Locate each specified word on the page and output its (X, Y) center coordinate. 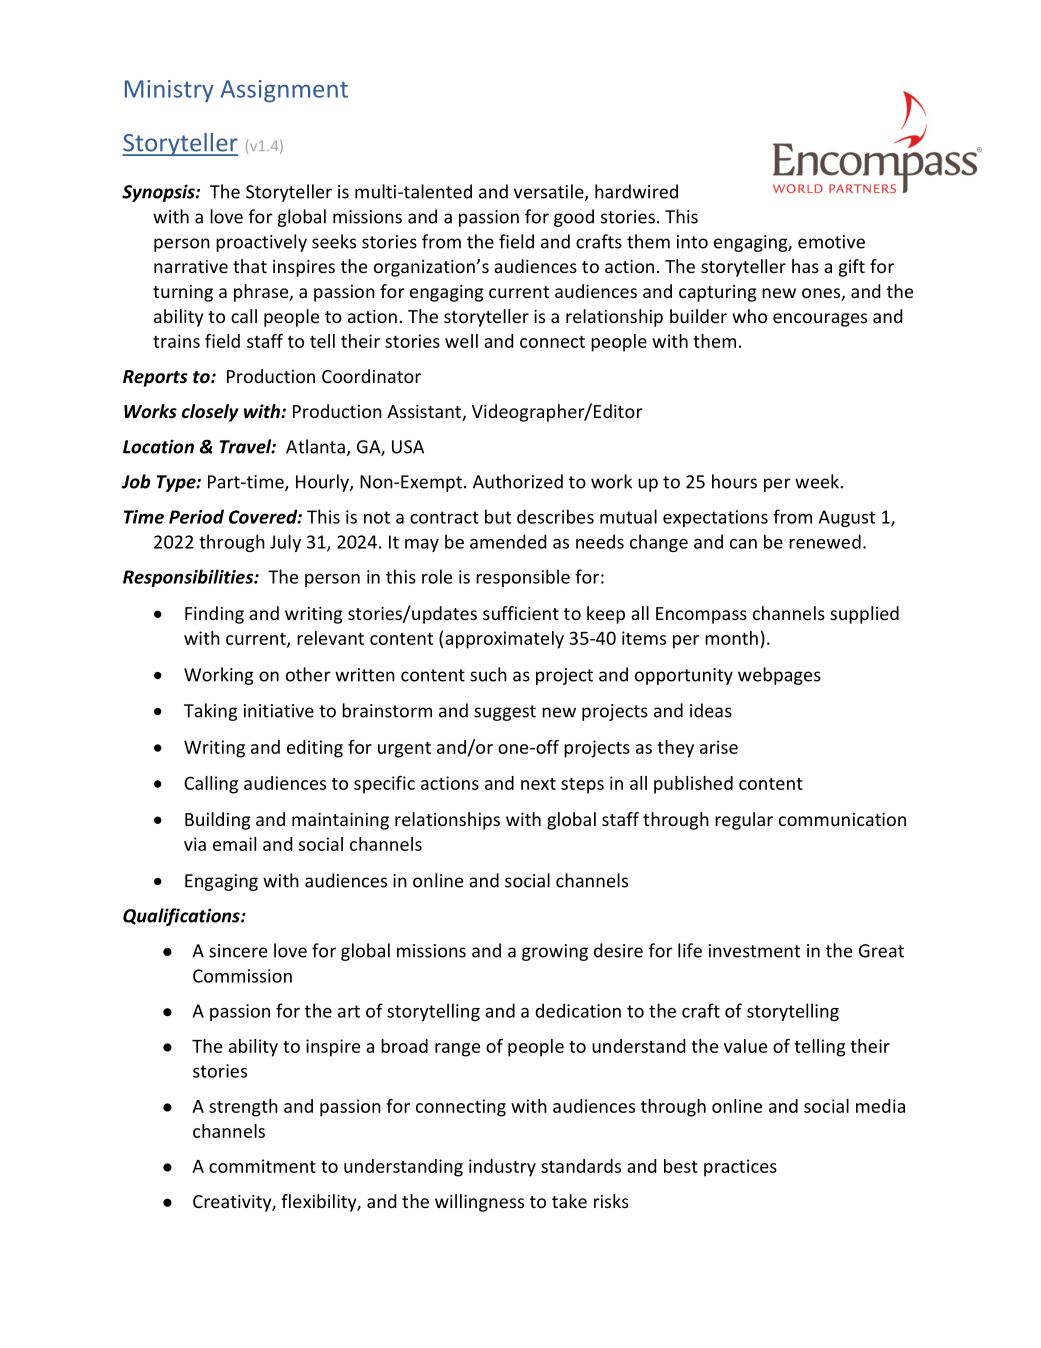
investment (754, 951)
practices (740, 1168)
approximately (504, 640)
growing (555, 952)
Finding (214, 615)
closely (210, 413)
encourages (820, 320)
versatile (550, 192)
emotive (831, 242)
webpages (779, 676)
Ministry (169, 91)
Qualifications (182, 917)
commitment (262, 1166)
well (461, 341)
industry (502, 1168)
